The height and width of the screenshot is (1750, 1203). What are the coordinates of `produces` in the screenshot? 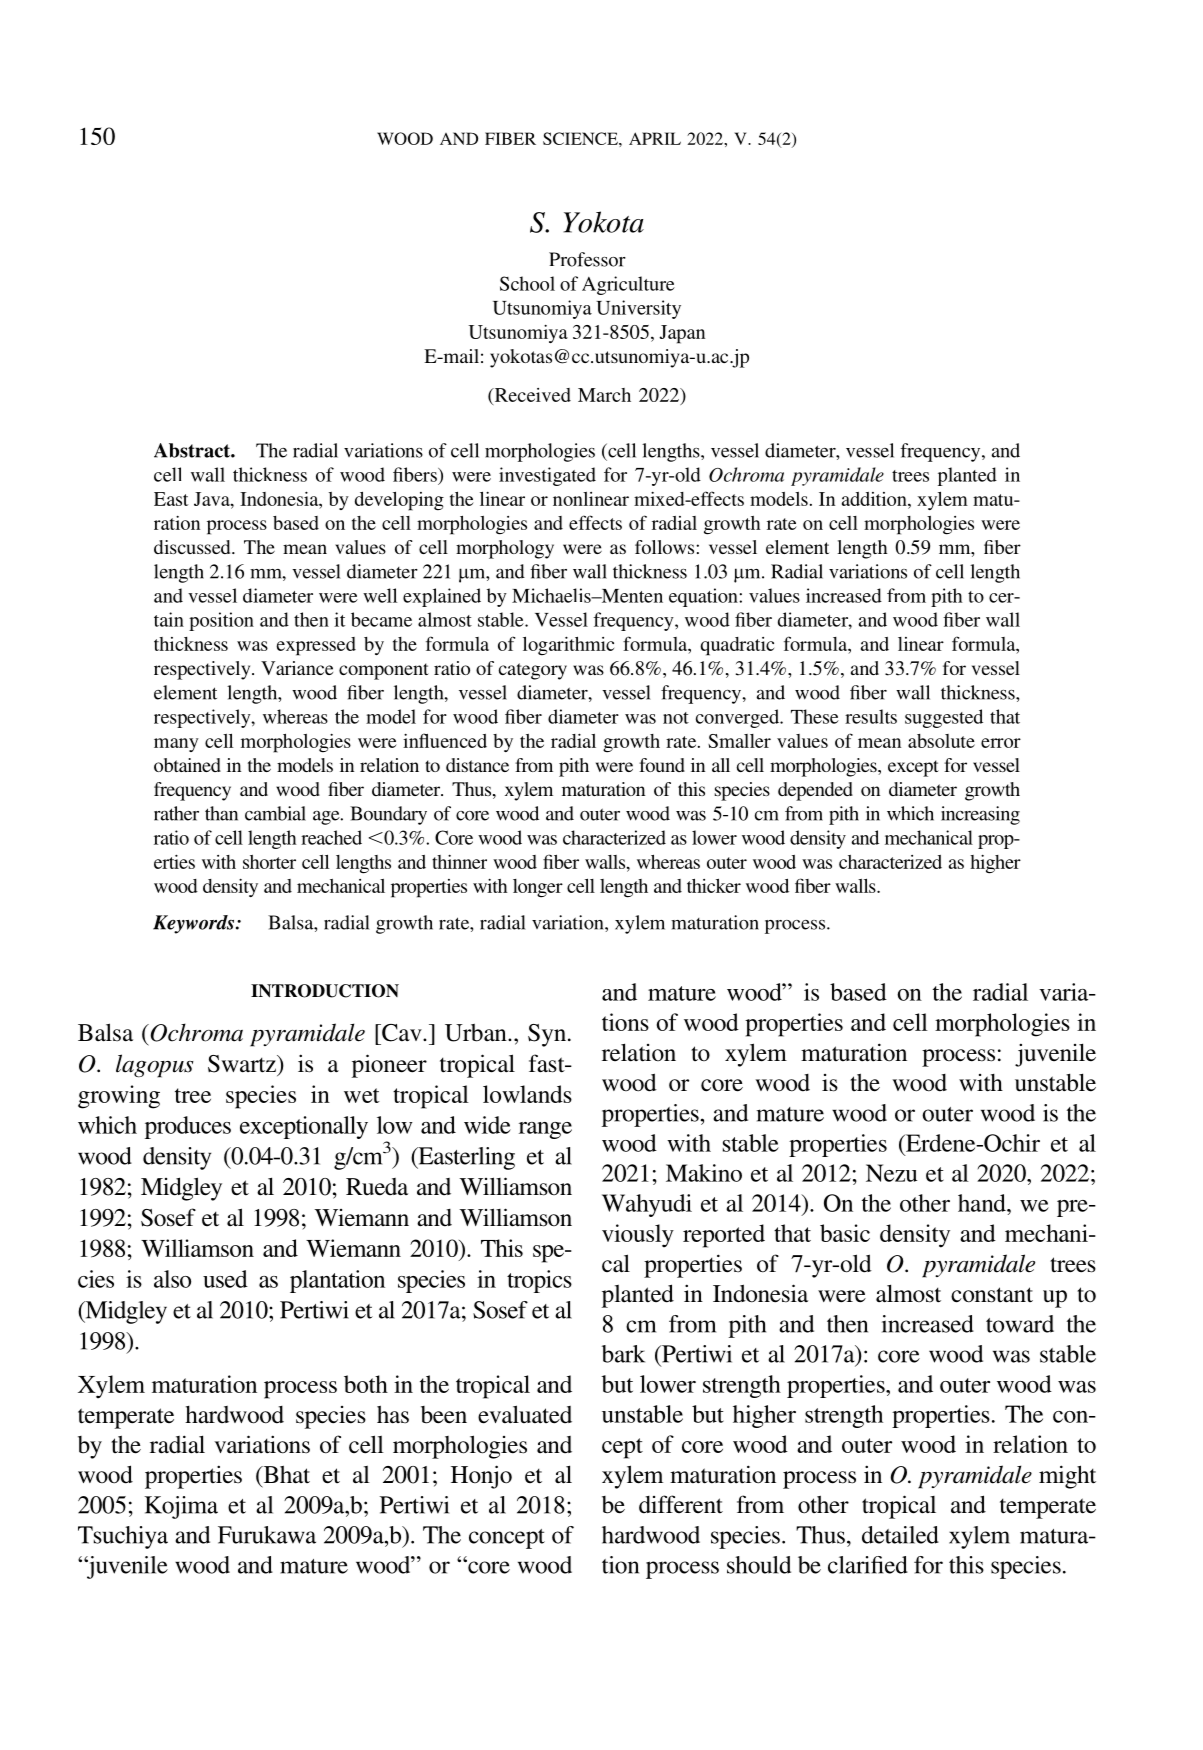 It's located at (188, 1127).
